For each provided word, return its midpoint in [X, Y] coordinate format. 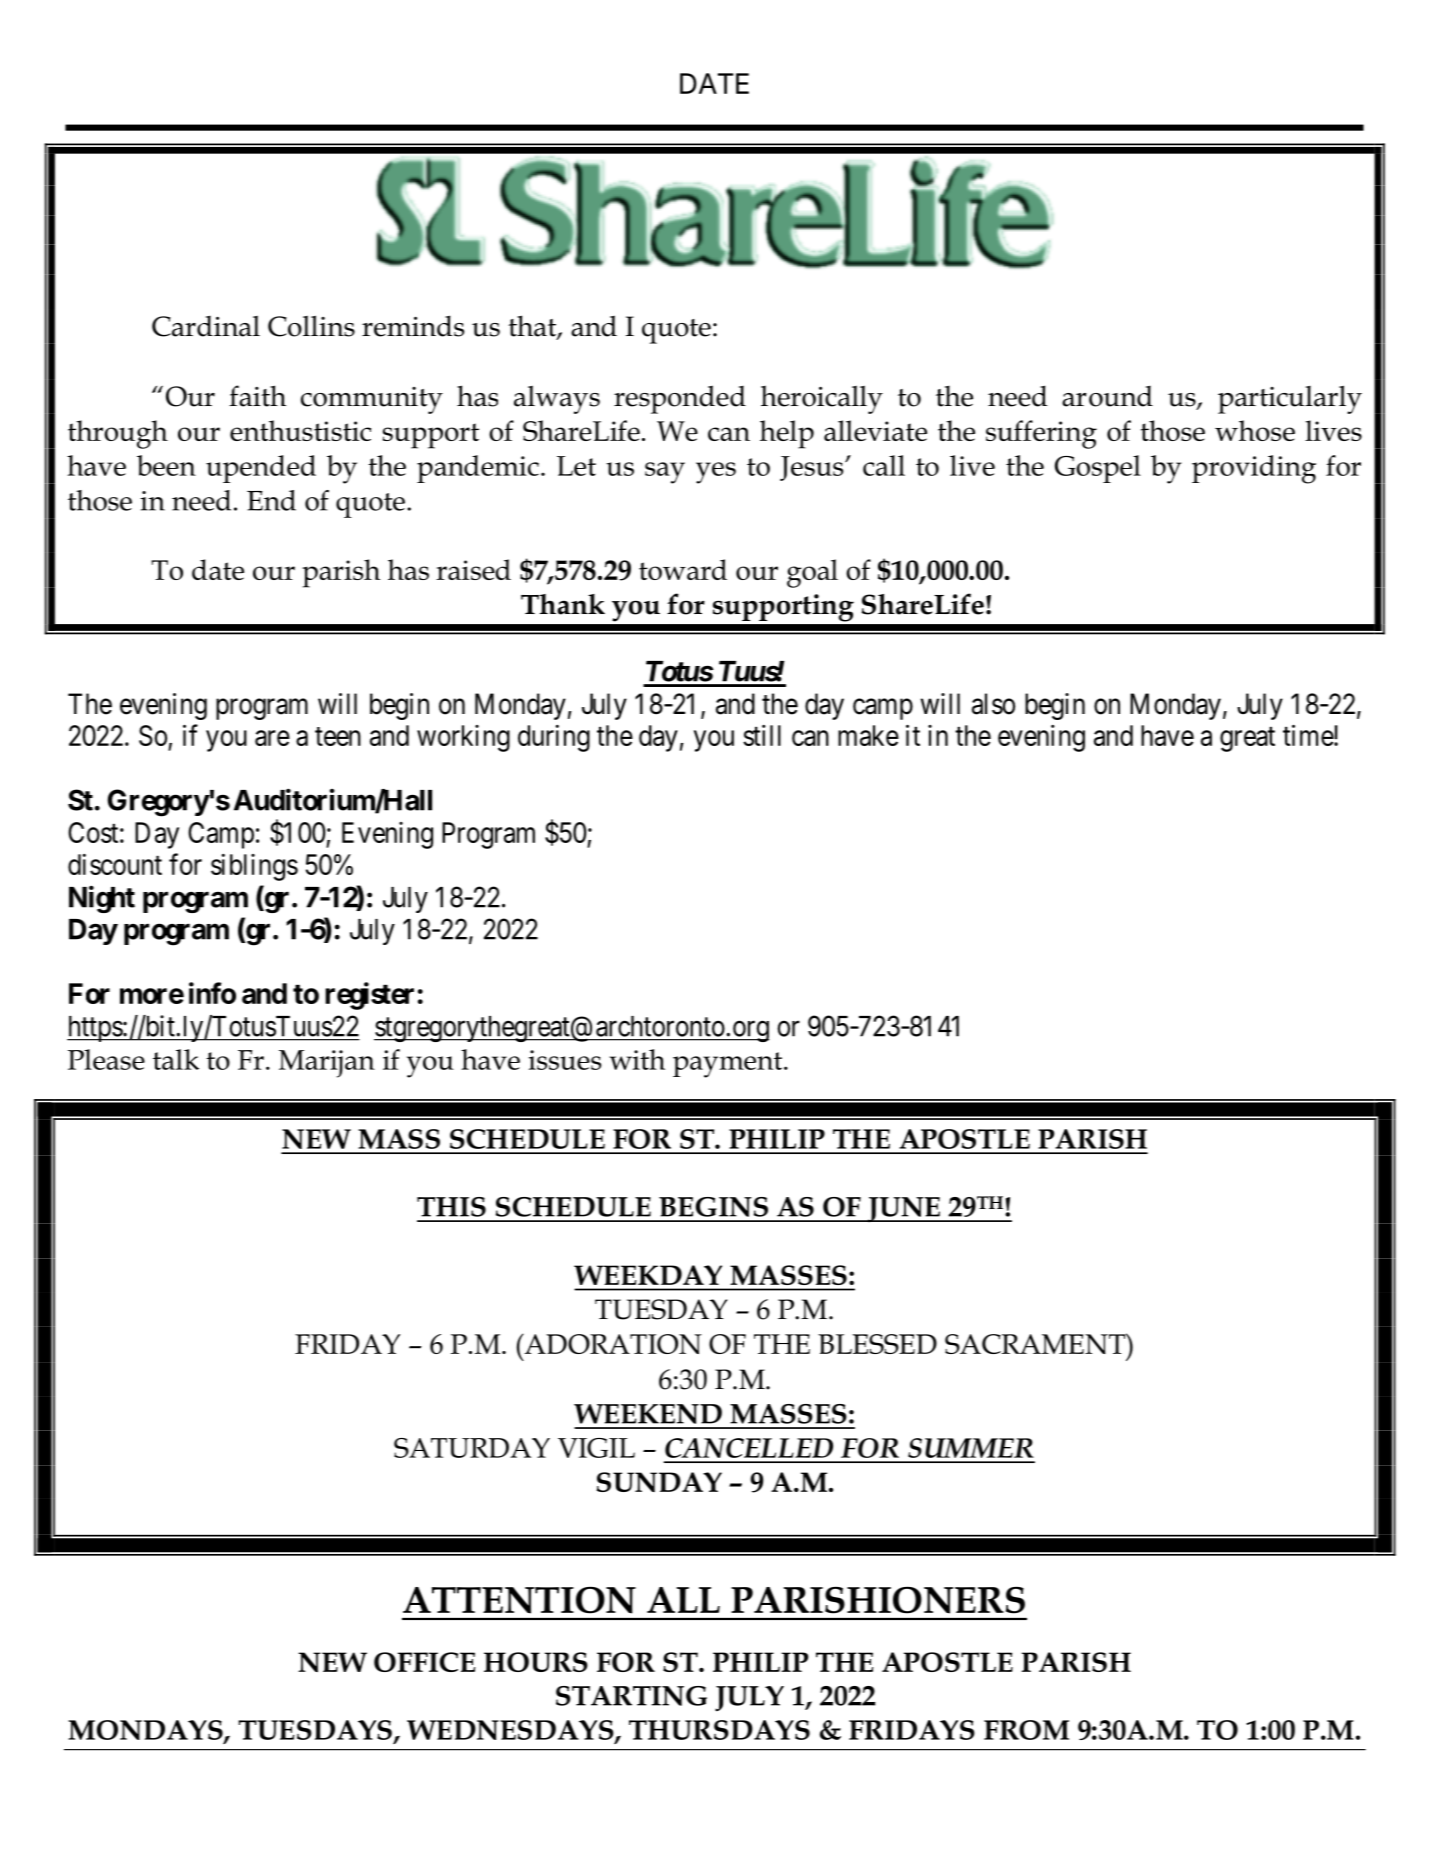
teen [338, 736]
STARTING [631, 1696]
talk [176, 1059]
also [993, 704]
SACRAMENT [1036, 1343]
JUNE [904, 1209]
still [762, 735]
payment [729, 1065]
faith [257, 396]
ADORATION [612, 1343]
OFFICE [424, 1662]
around [1107, 396]
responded [680, 399]
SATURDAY [472, 1448]
